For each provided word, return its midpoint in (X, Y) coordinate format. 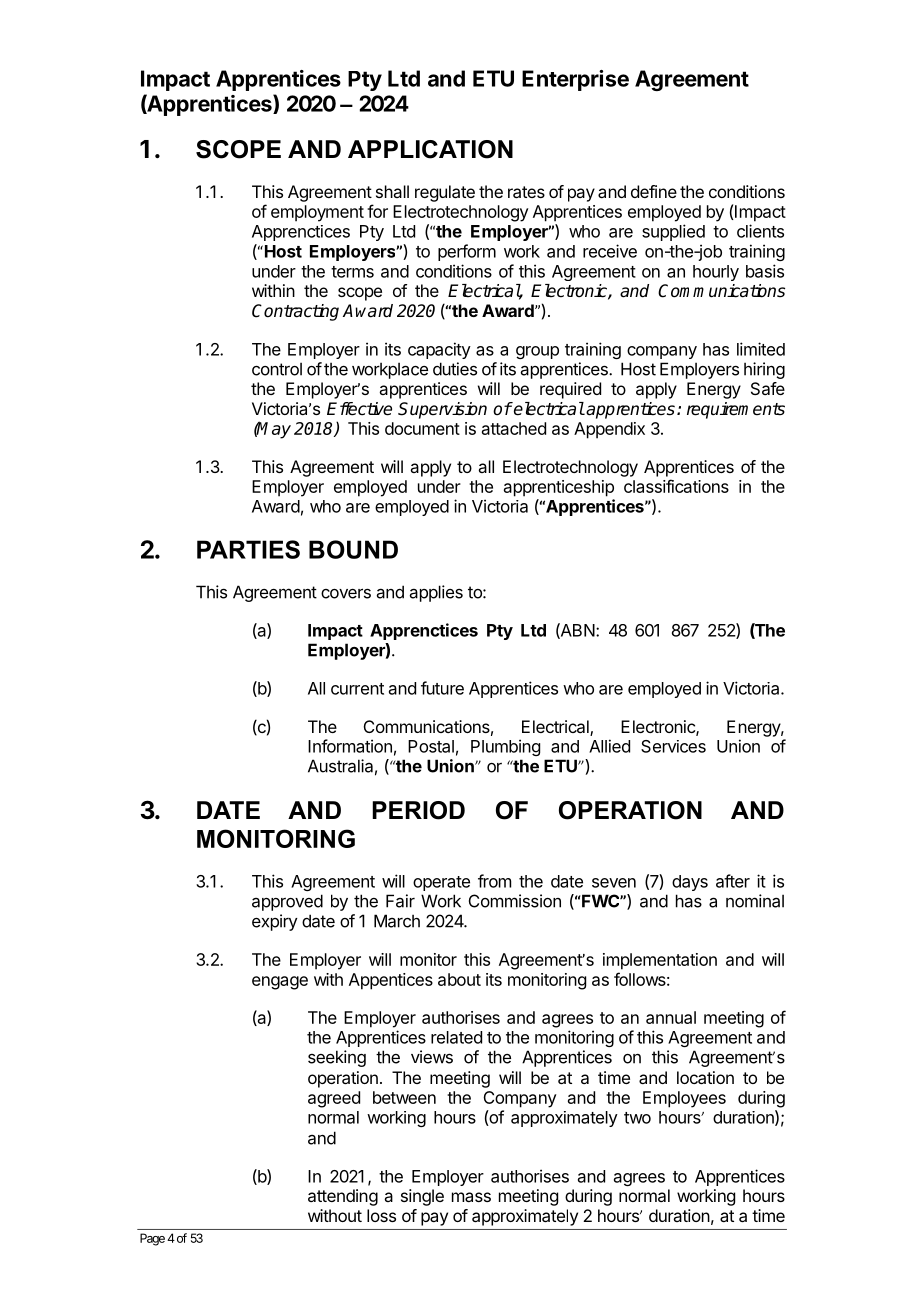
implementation (660, 961)
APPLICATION (430, 149)
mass (471, 1197)
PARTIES (248, 549)
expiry (275, 922)
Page (152, 1239)
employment (317, 213)
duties (455, 369)
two (637, 1118)
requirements (736, 410)
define (654, 191)
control (277, 369)
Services (673, 746)
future (442, 688)
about (459, 979)
